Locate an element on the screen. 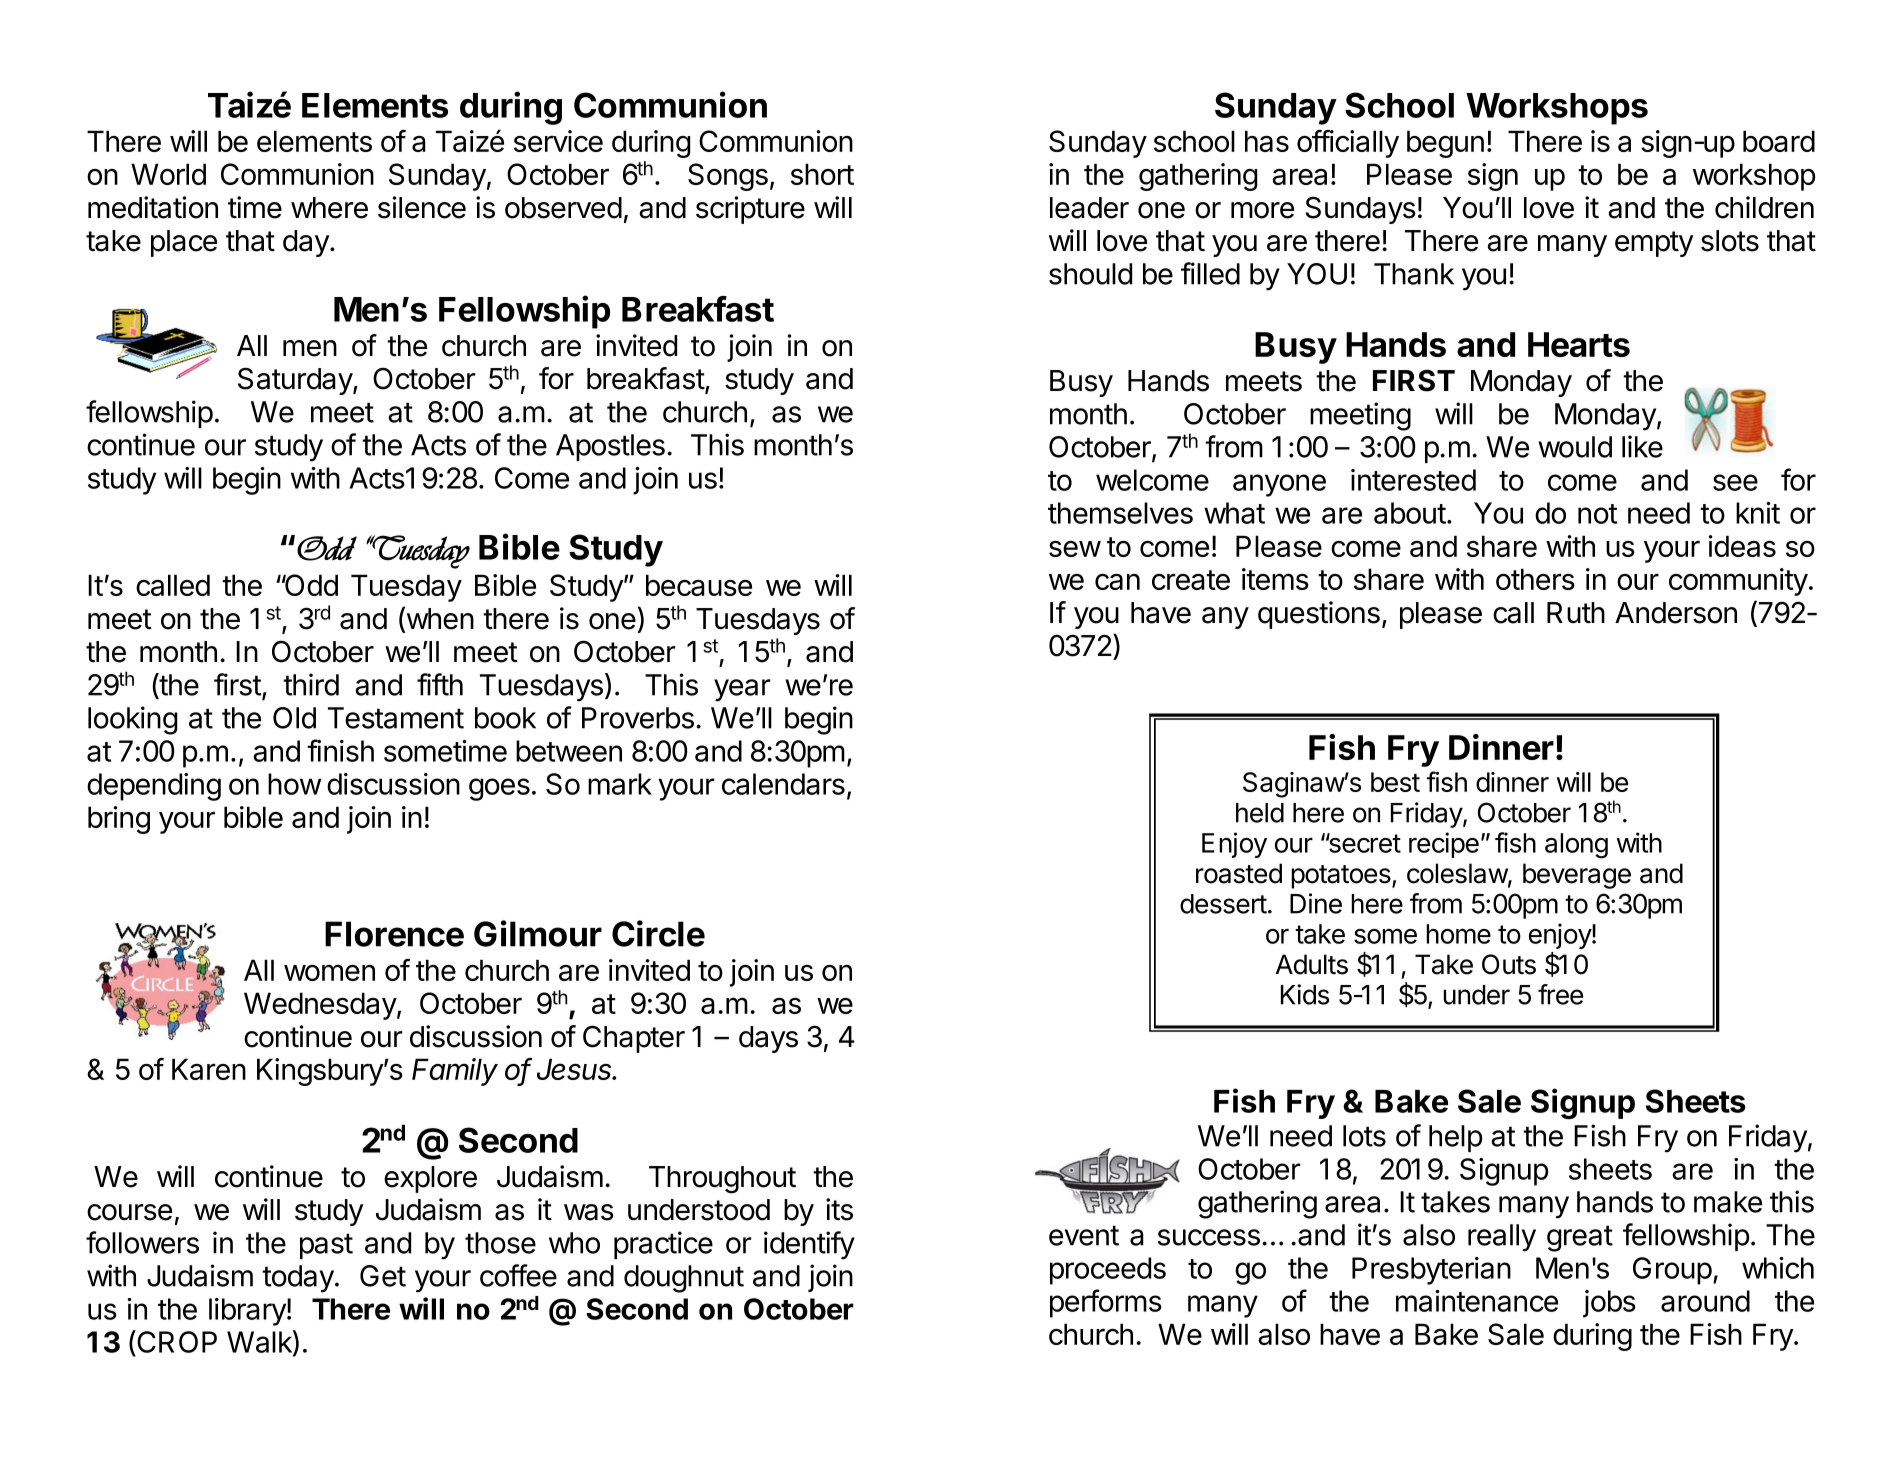 This screenshot has width=1901, height=1469. jobs is located at coordinates (1609, 1304).
